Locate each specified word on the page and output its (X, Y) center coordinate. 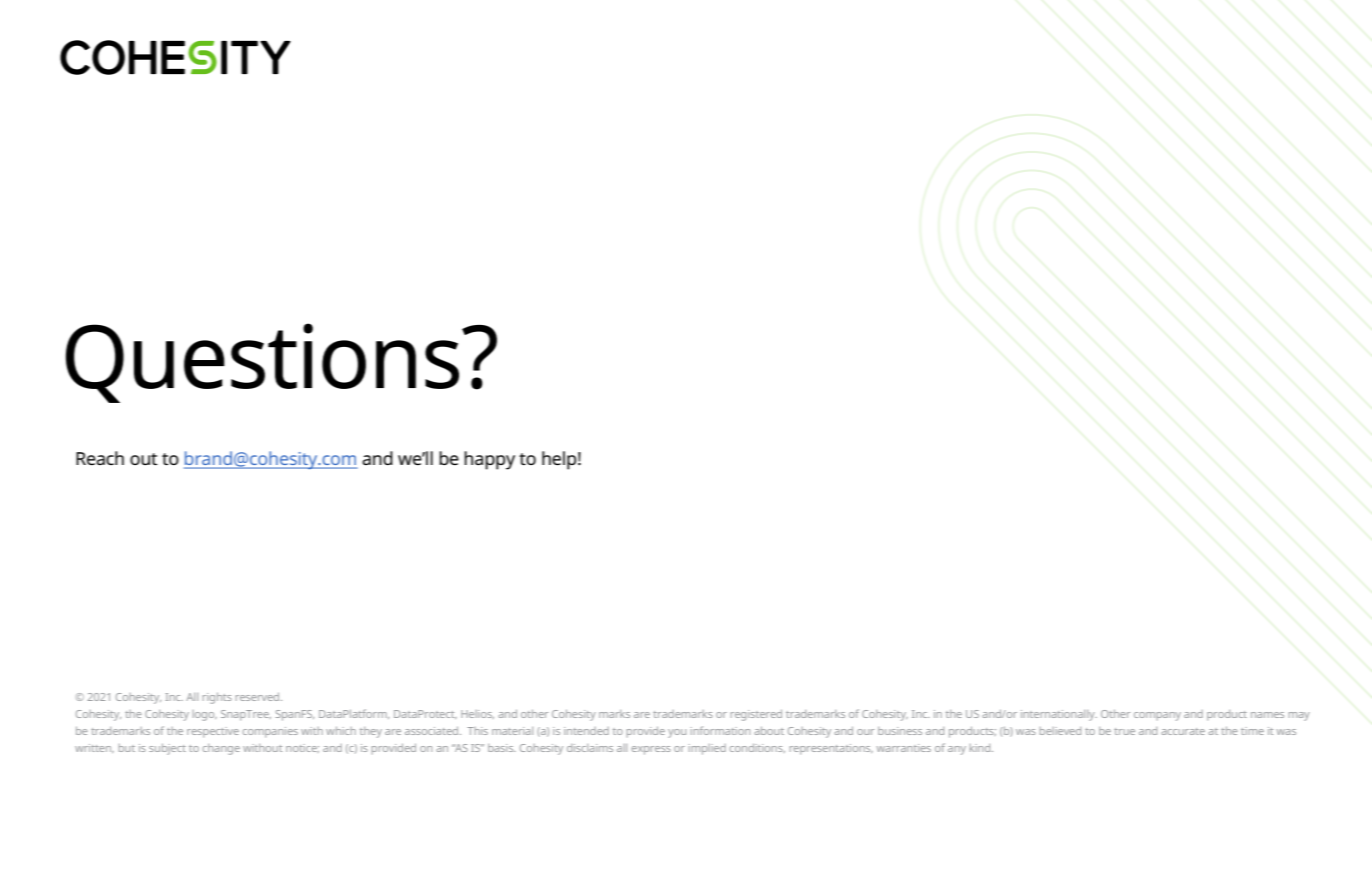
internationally (1059, 715)
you (677, 733)
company (1157, 716)
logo (205, 715)
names (1267, 715)
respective (213, 732)
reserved (259, 697)
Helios (477, 714)
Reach (100, 458)
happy (489, 460)
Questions (262, 363)
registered (756, 715)
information (720, 730)
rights (217, 698)
